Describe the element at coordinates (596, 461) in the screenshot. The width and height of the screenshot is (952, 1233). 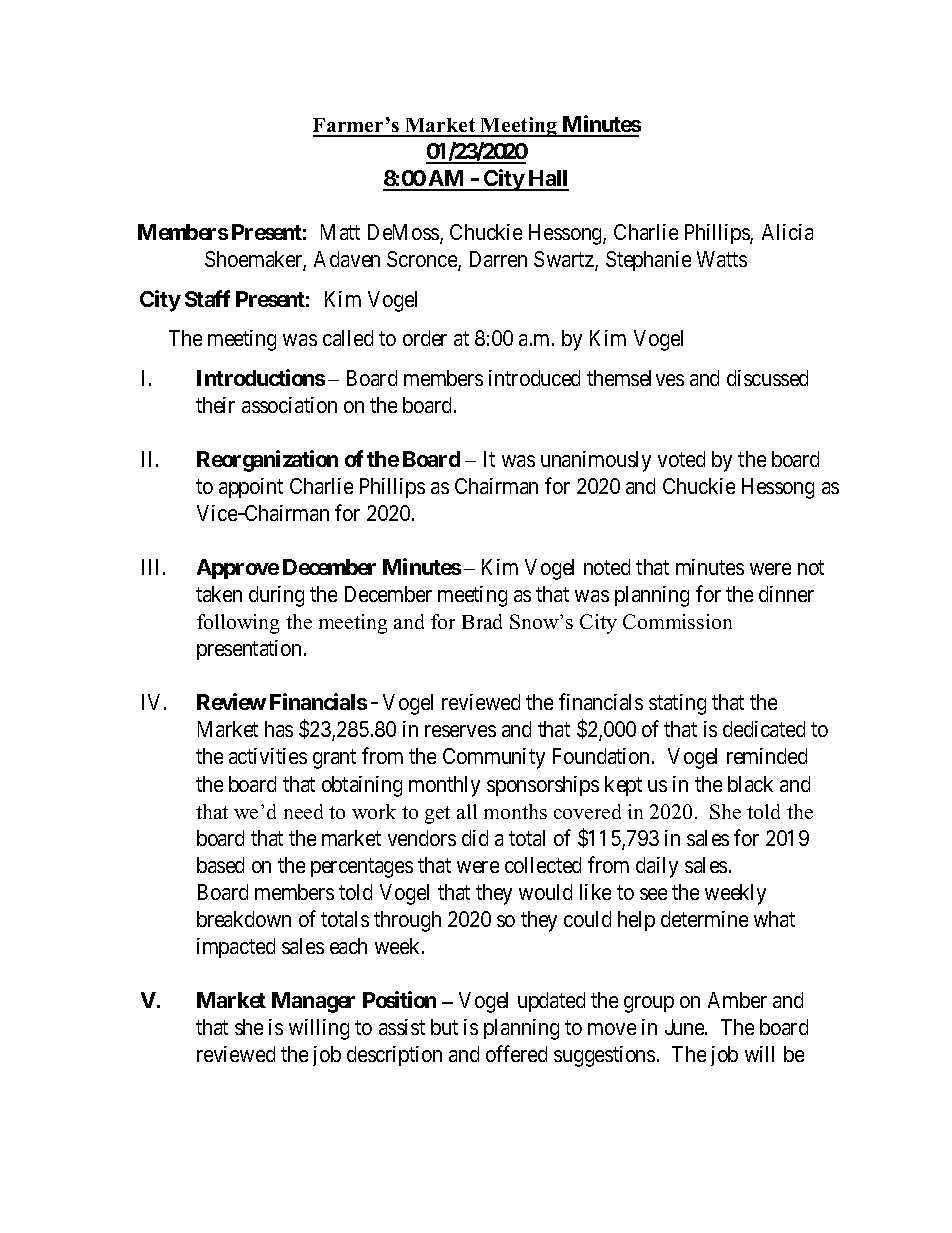
I see `unanimously` at that location.
